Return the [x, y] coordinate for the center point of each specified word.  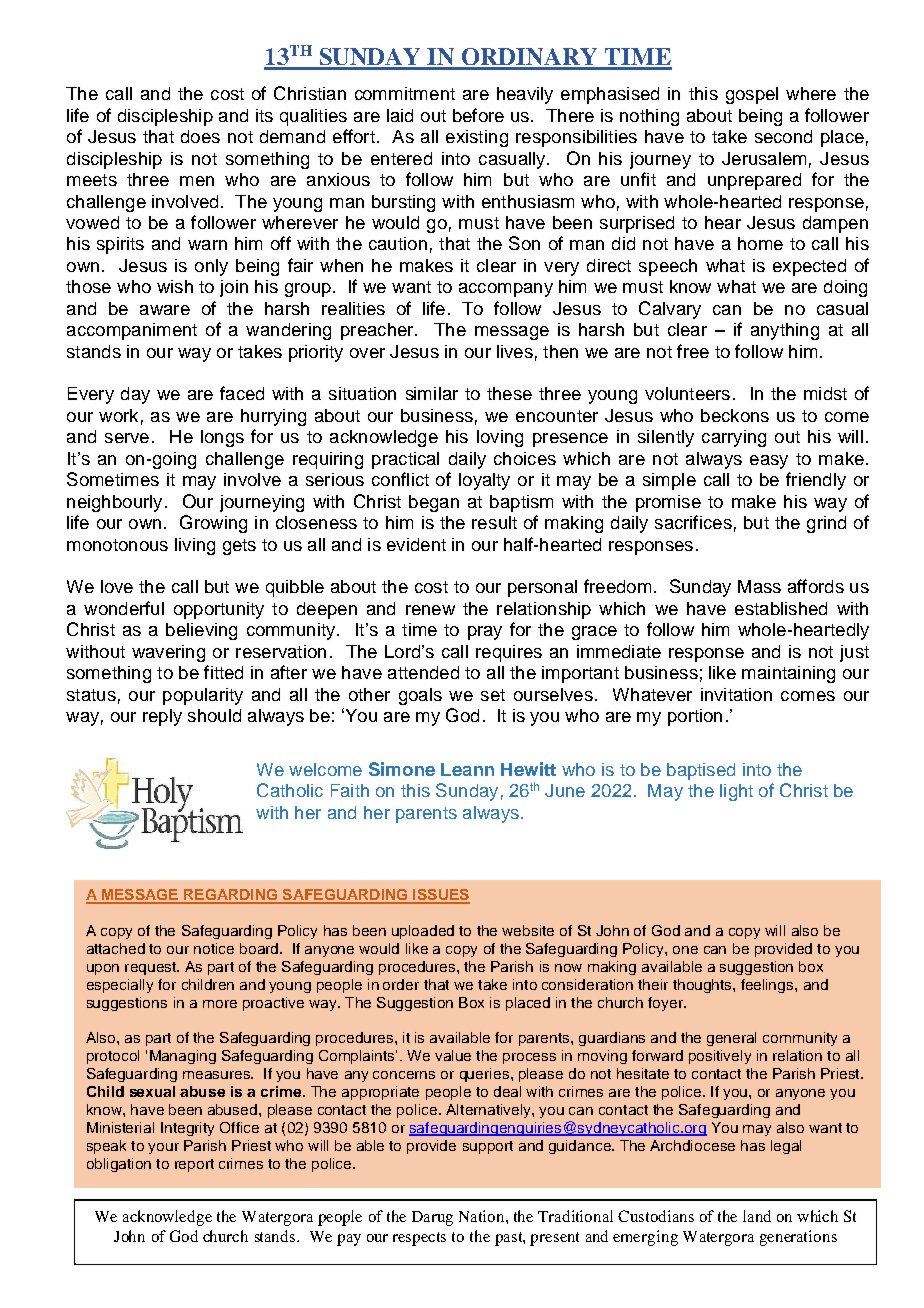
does [200, 136]
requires [509, 653]
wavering [168, 653]
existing [477, 138]
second [783, 136]
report [194, 1165]
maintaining [788, 674]
